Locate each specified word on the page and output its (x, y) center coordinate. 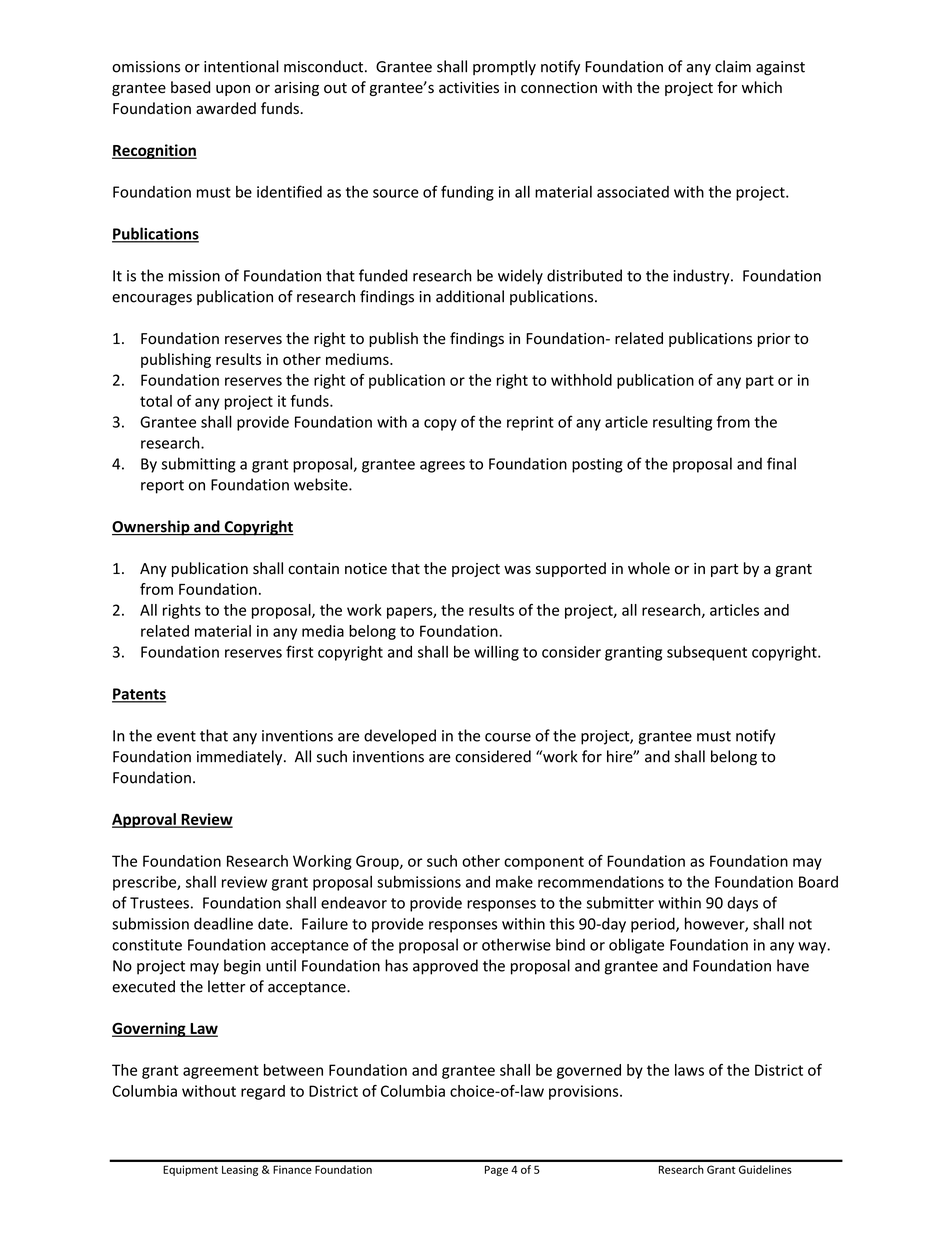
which (762, 87)
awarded (226, 108)
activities (469, 88)
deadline (223, 923)
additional (470, 296)
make (514, 882)
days (742, 904)
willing (496, 653)
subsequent (707, 653)
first (299, 651)
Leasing (240, 1170)
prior (774, 340)
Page (496, 1170)
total (156, 401)
